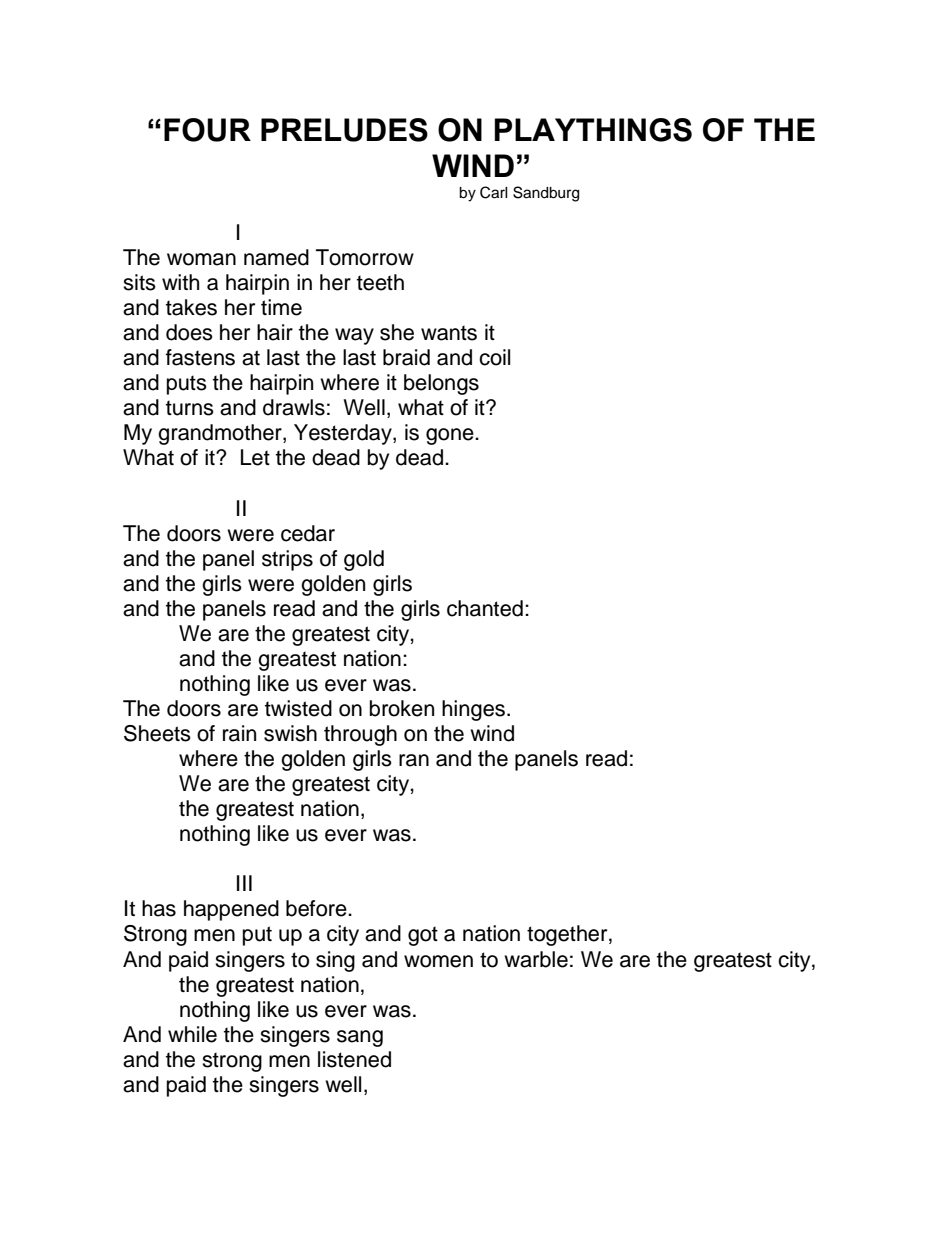  Describe the element at coordinates (344, 130) in the screenshot. I see `PRELUDES` at that location.
